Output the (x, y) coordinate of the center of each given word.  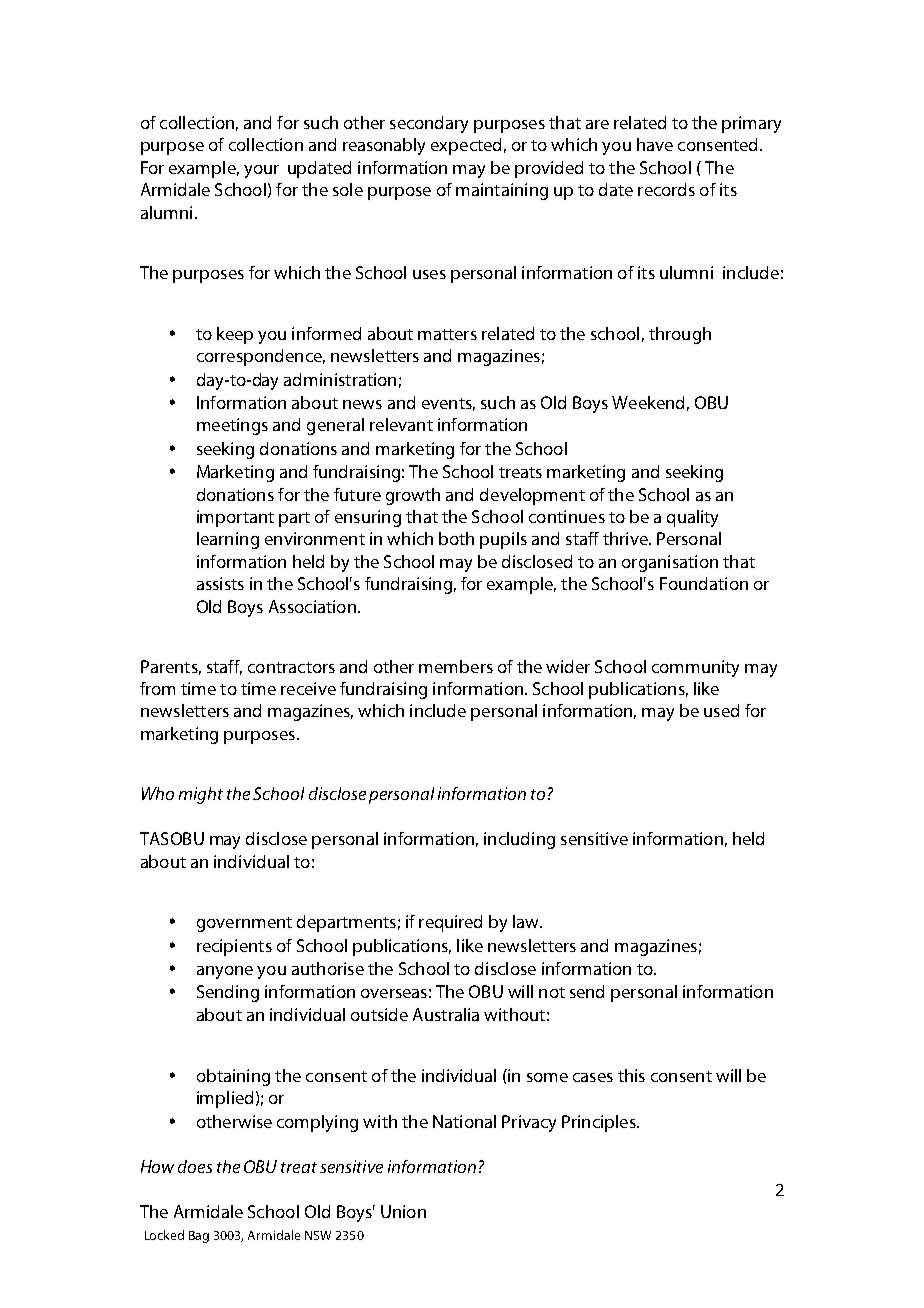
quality (692, 518)
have (655, 144)
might (201, 795)
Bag (199, 1237)
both (456, 538)
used (721, 710)
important (235, 518)
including (519, 840)
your (261, 171)
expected (466, 146)
